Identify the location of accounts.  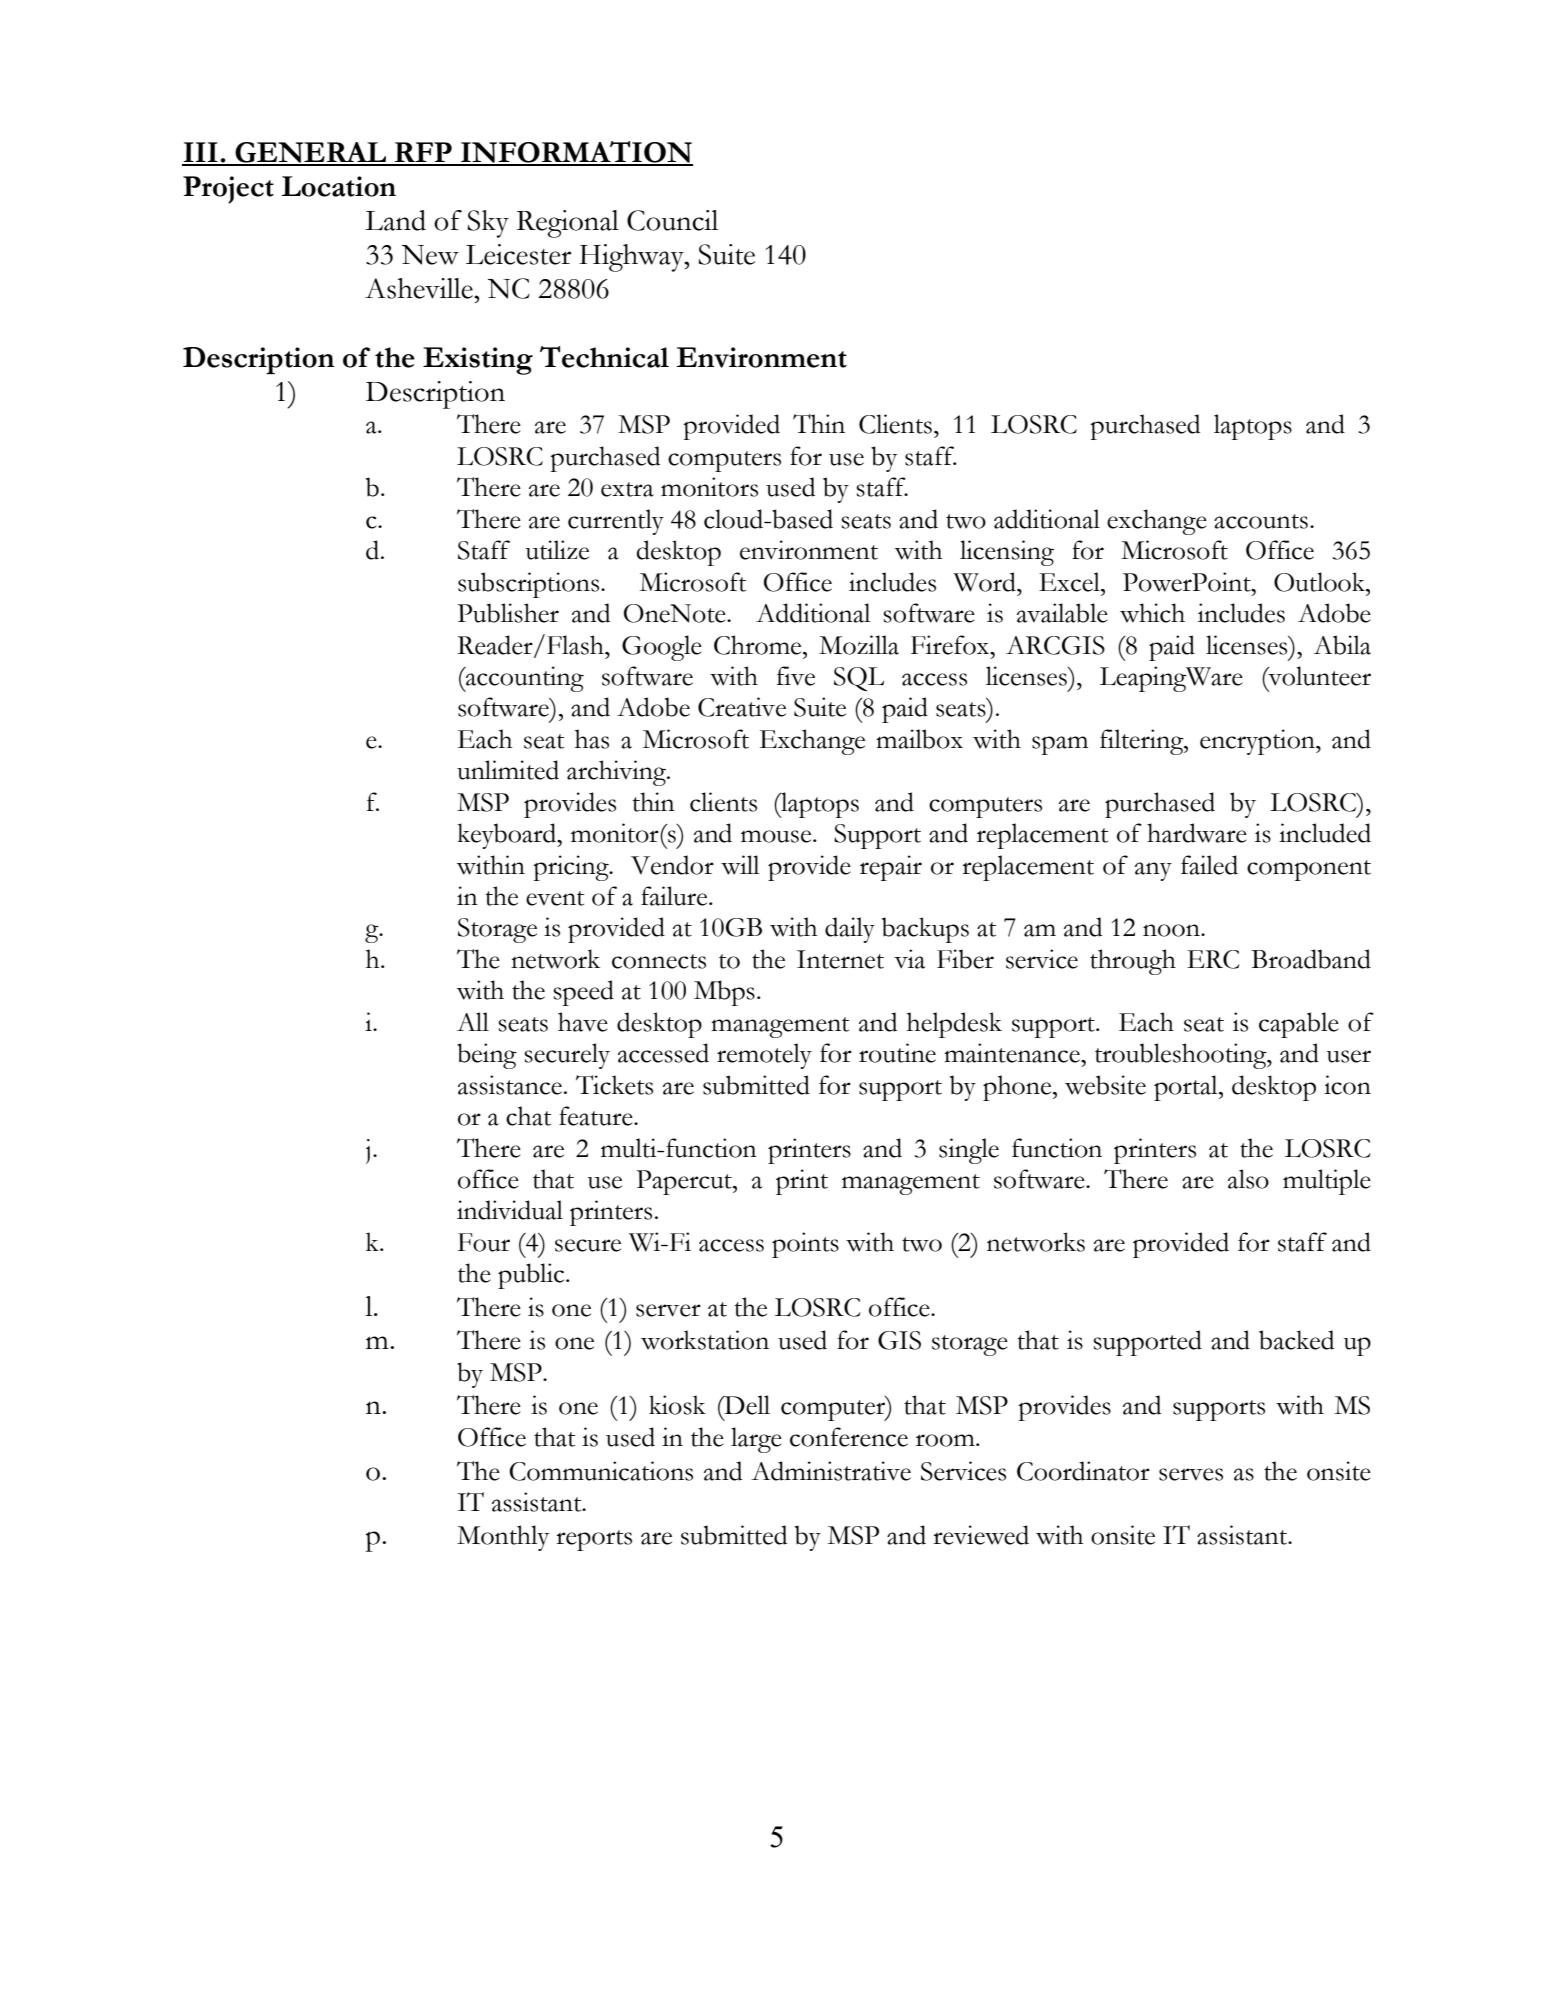
(1261, 521).
